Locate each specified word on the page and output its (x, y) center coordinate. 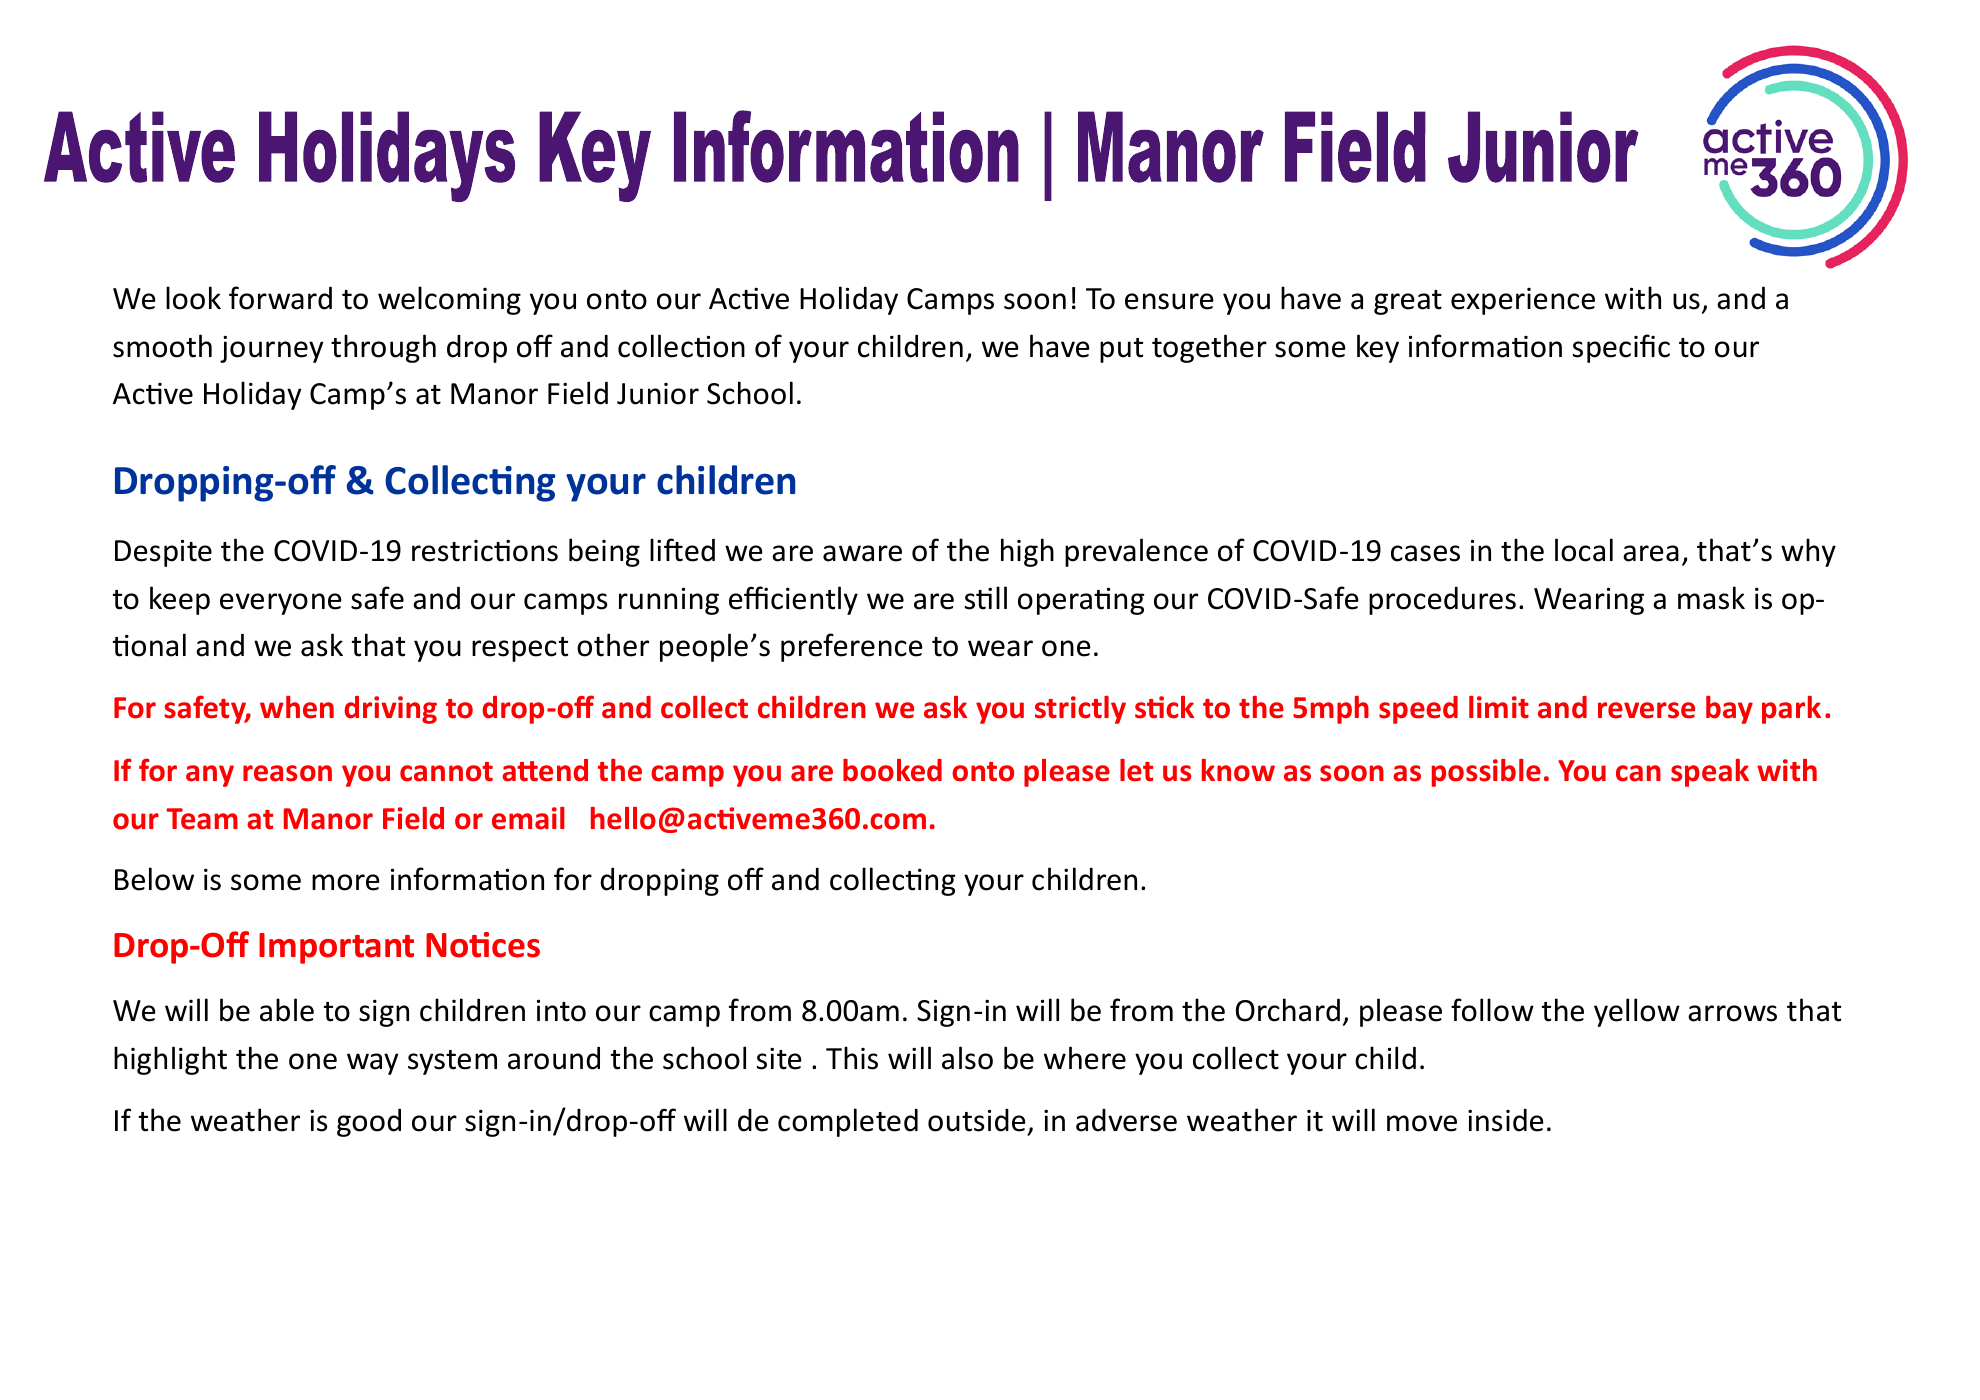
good (369, 1123)
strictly (1080, 710)
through (383, 348)
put (1121, 350)
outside (977, 1120)
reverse (1646, 710)
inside (1506, 1120)
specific (1621, 348)
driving (390, 710)
